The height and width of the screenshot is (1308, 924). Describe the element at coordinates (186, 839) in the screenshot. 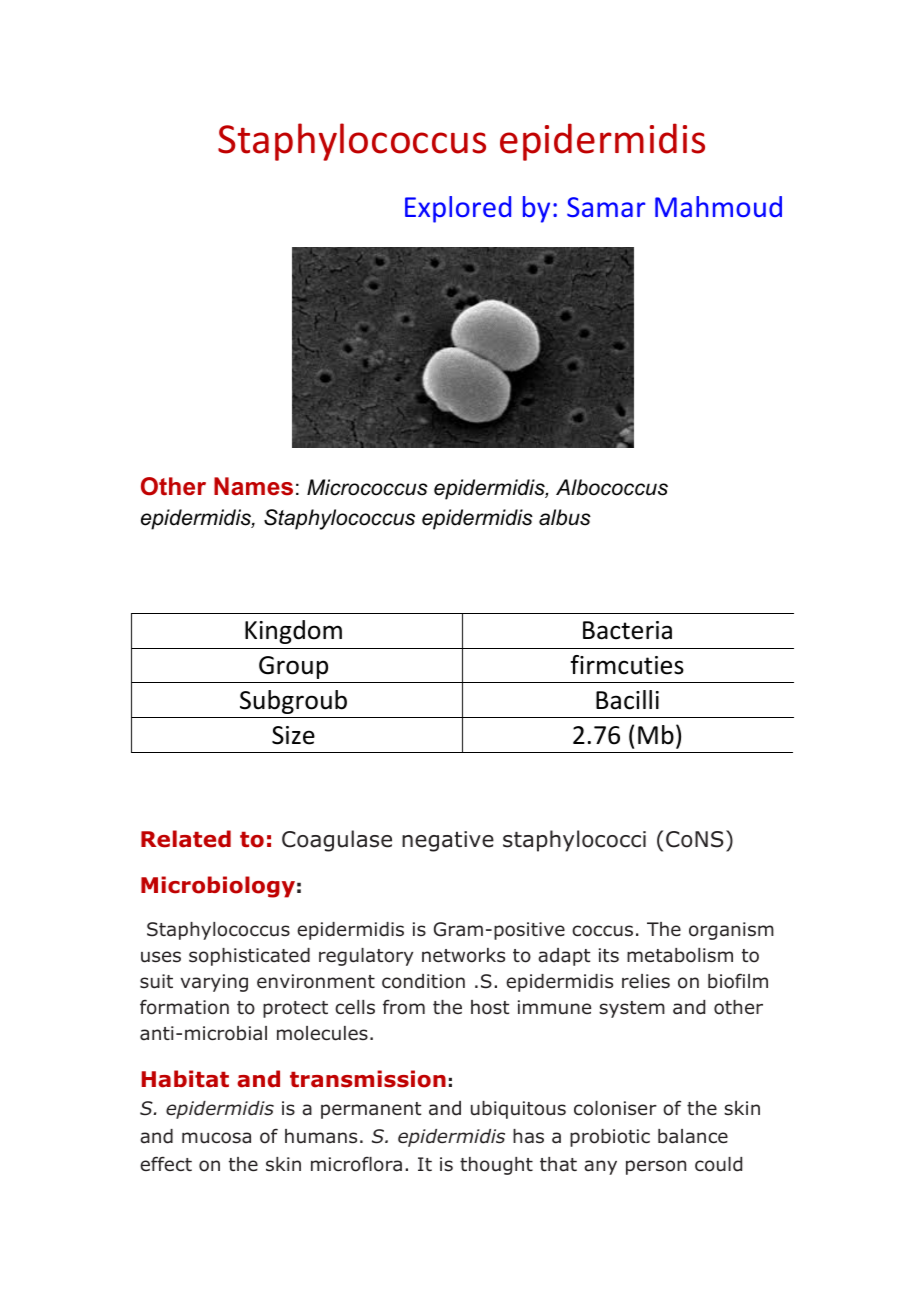

I see `Related` at that location.
